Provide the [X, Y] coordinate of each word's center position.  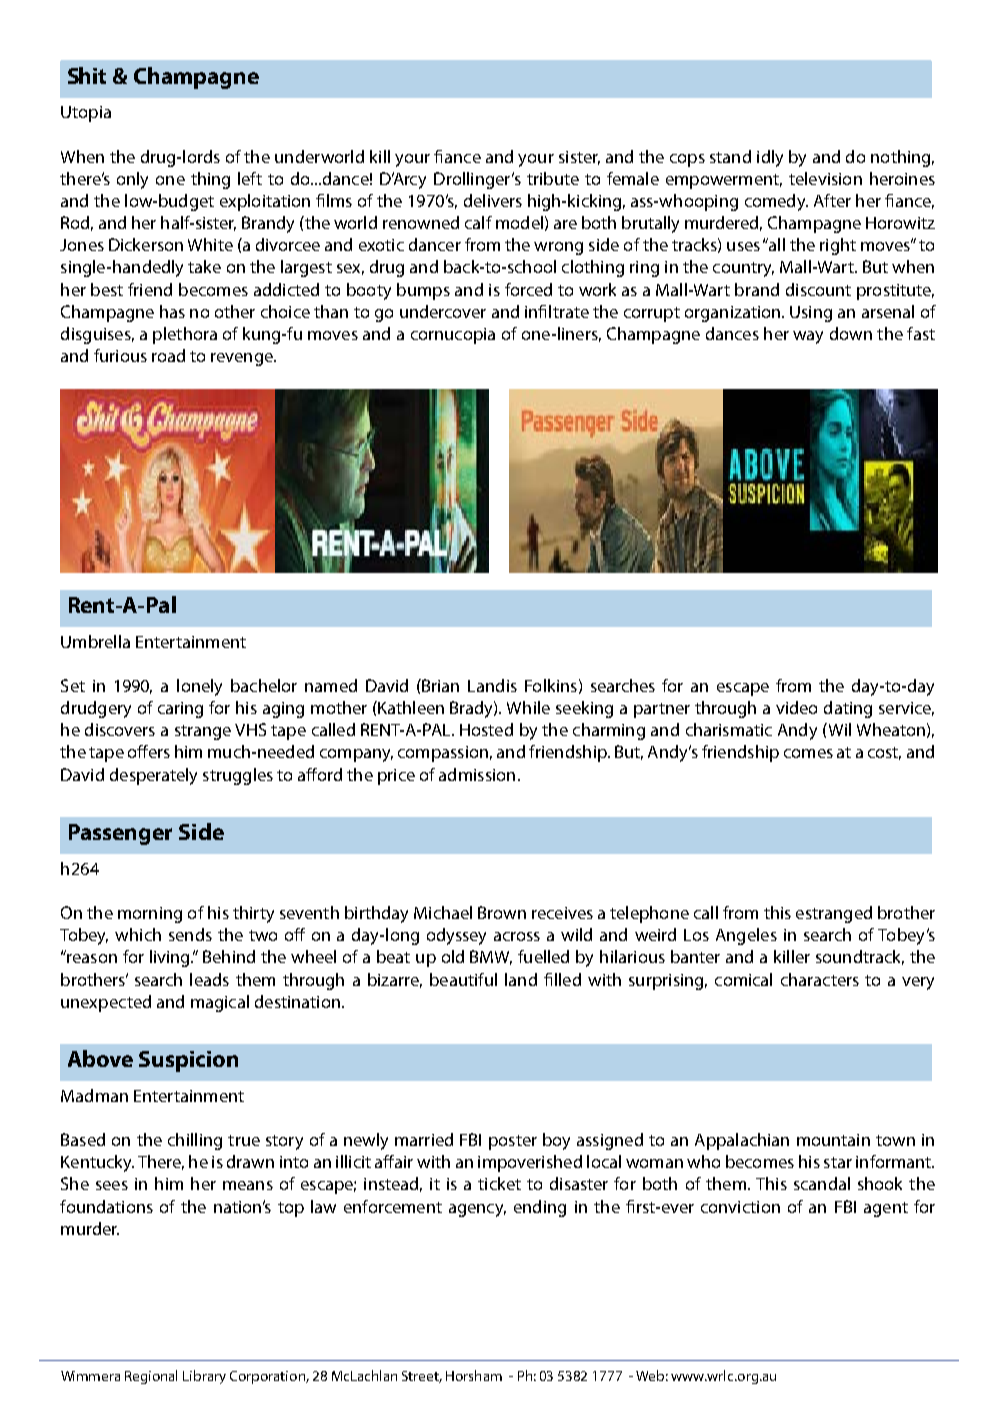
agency [477, 1210]
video [796, 707]
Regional [151, 1377]
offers [149, 751]
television [825, 178]
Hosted [486, 729]
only [132, 180]
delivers [493, 200]
